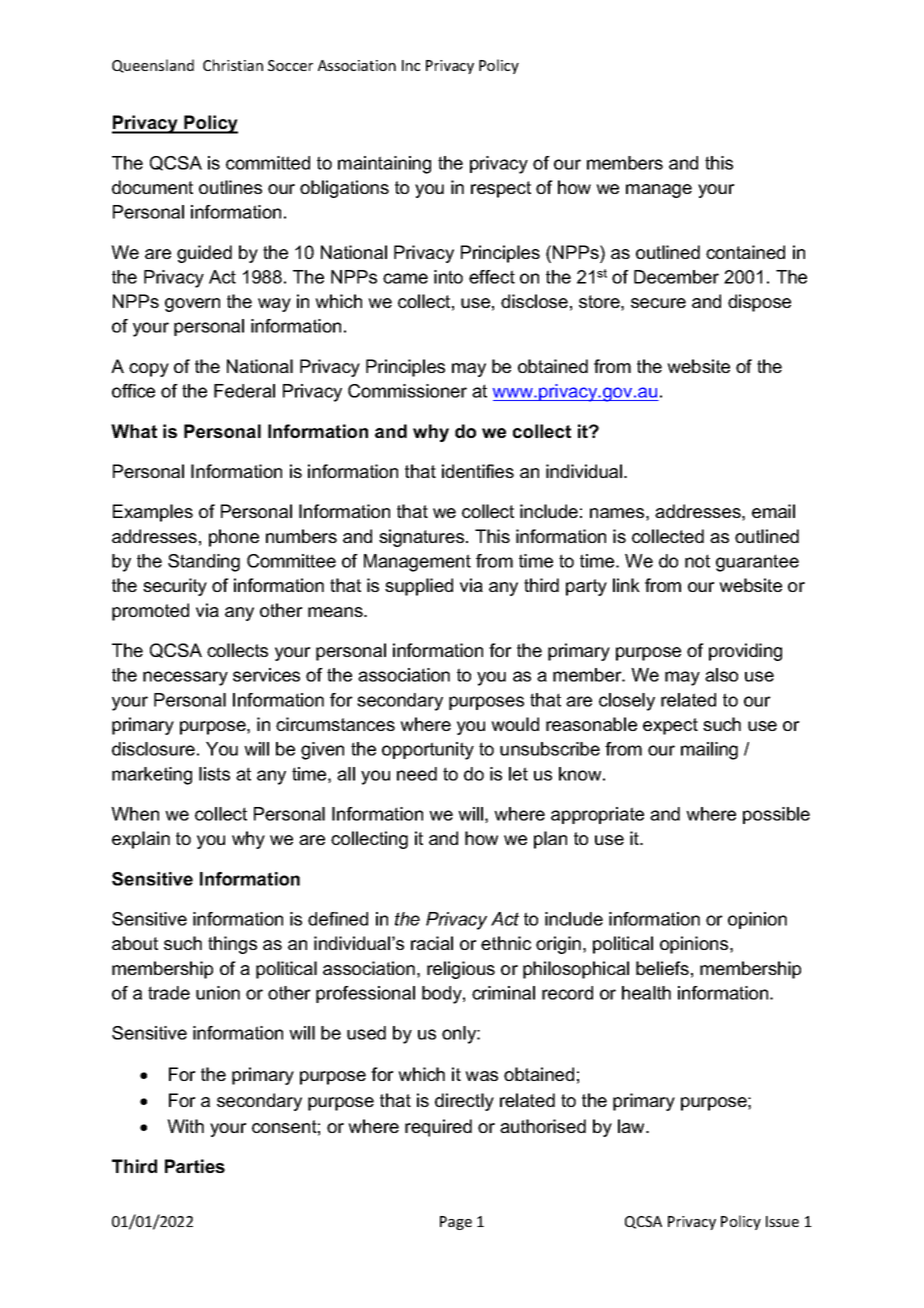 Image resolution: width=924 pixels, height=1308 pixels. Describe the element at coordinates (776, 815) in the screenshot. I see `possible` at that location.
